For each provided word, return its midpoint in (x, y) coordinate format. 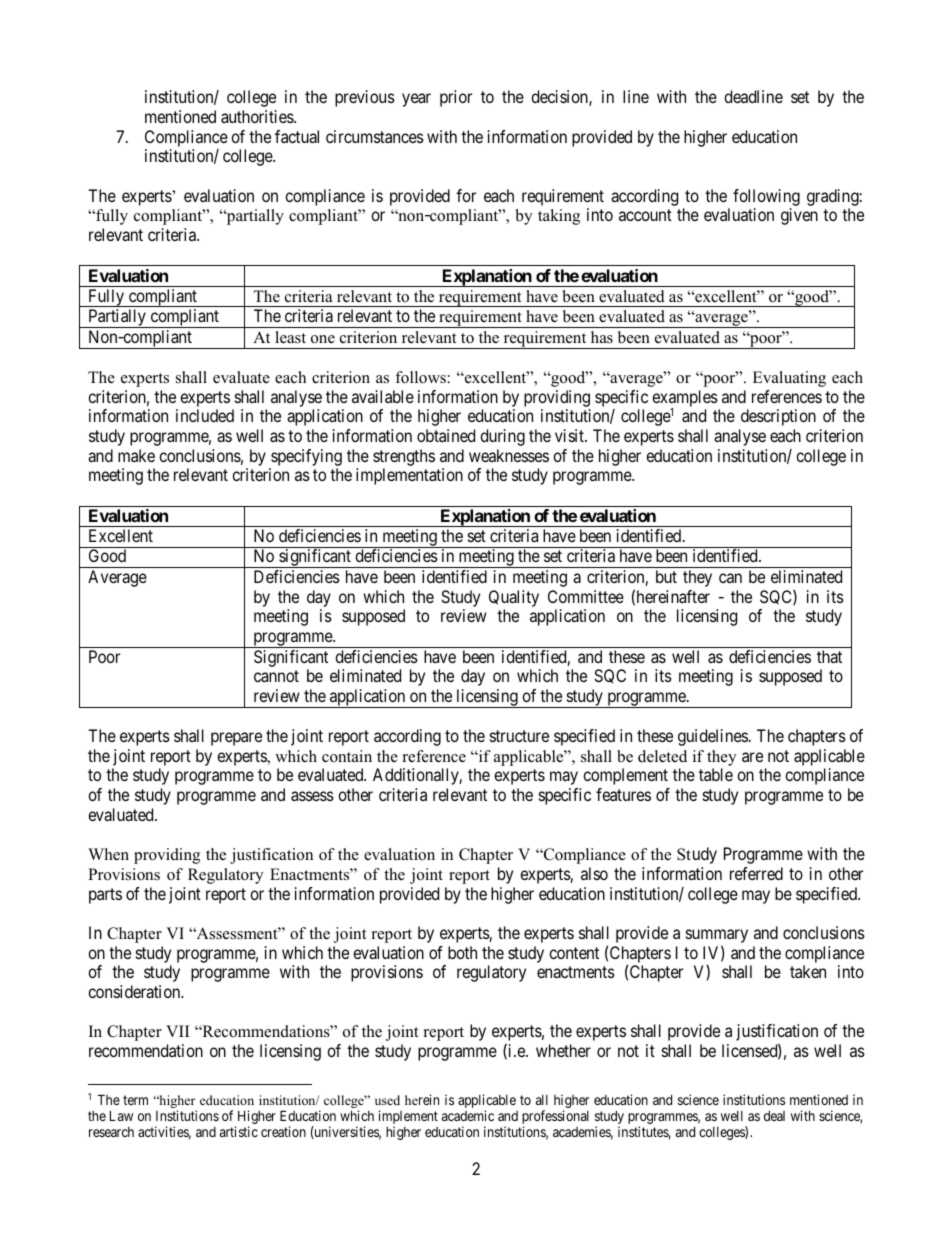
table (716, 774)
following (766, 199)
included (205, 415)
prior (456, 98)
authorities (258, 116)
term (135, 1100)
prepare (236, 739)
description (778, 417)
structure (519, 736)
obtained (446, 435)
